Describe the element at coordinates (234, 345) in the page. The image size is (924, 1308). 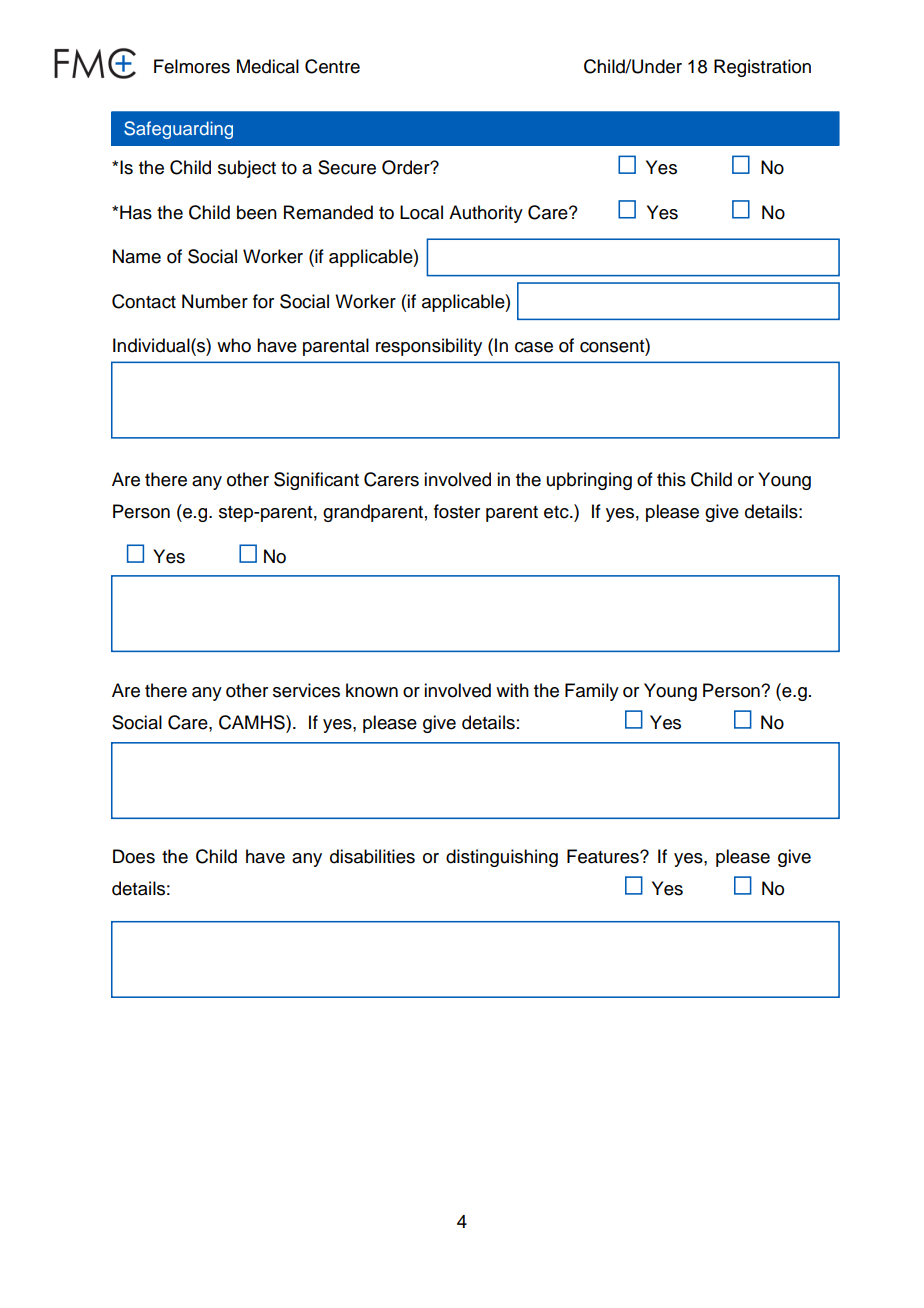
I see `who` at that location.
